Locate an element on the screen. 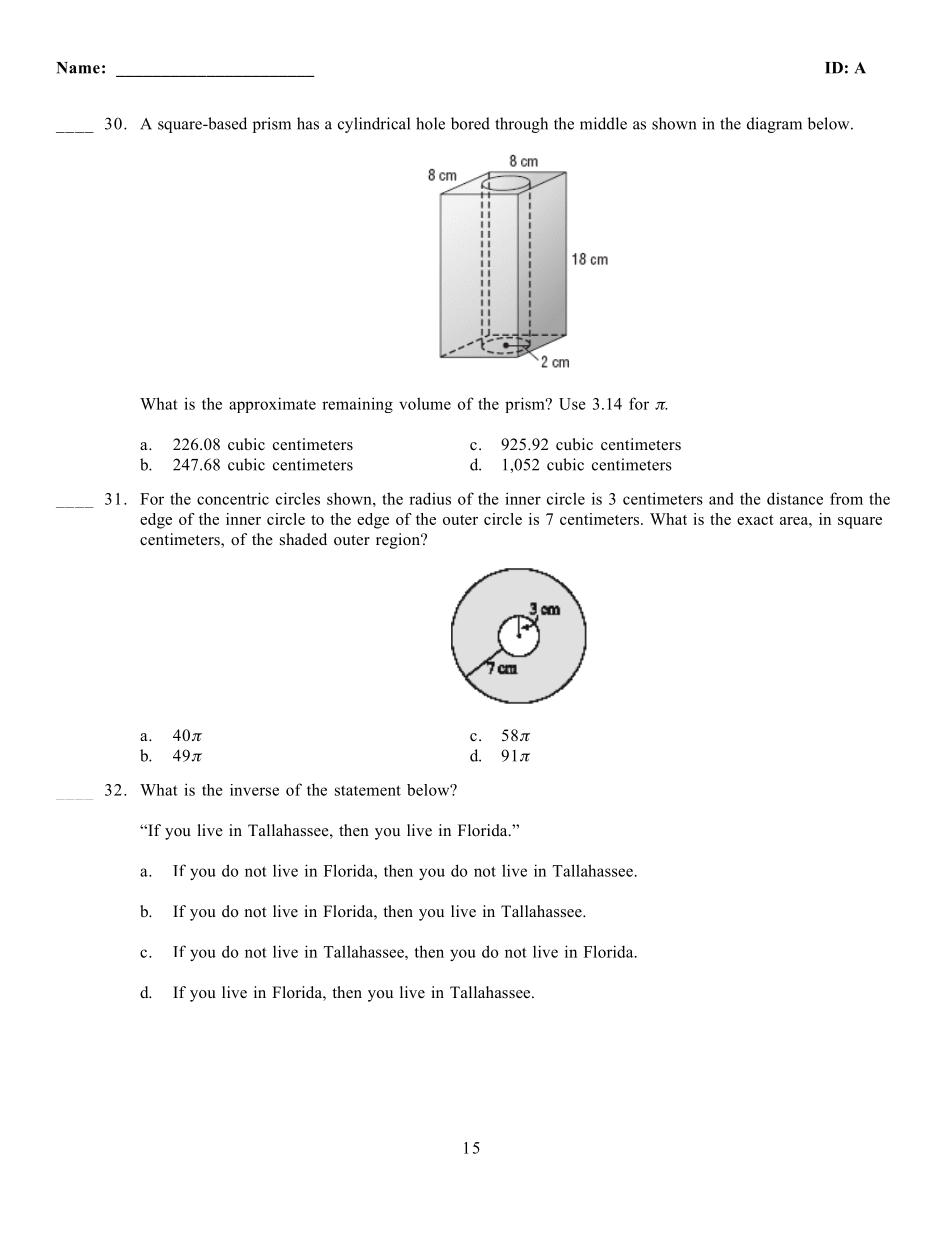 Image resolution: width=952 pixels, height=1233 pixels. region is located at coordinates (399, 541).
